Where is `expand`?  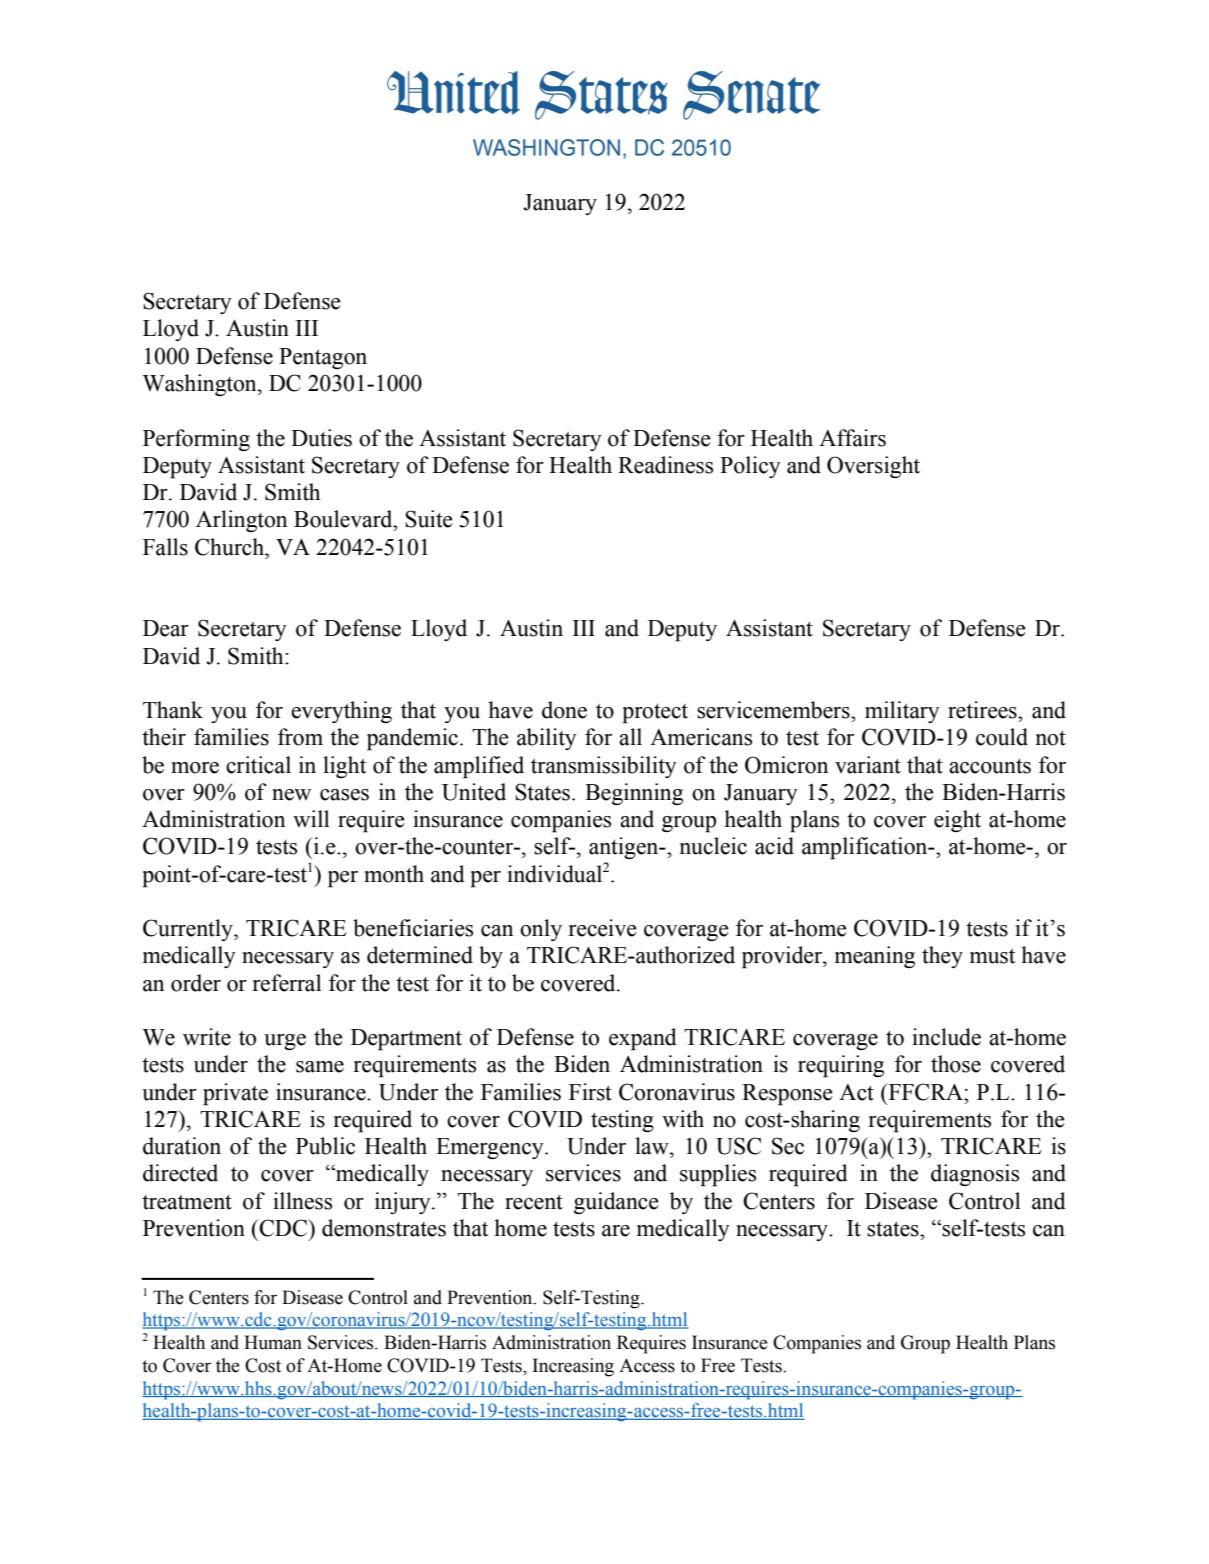 expand is located at coordinates (643, 1039).
